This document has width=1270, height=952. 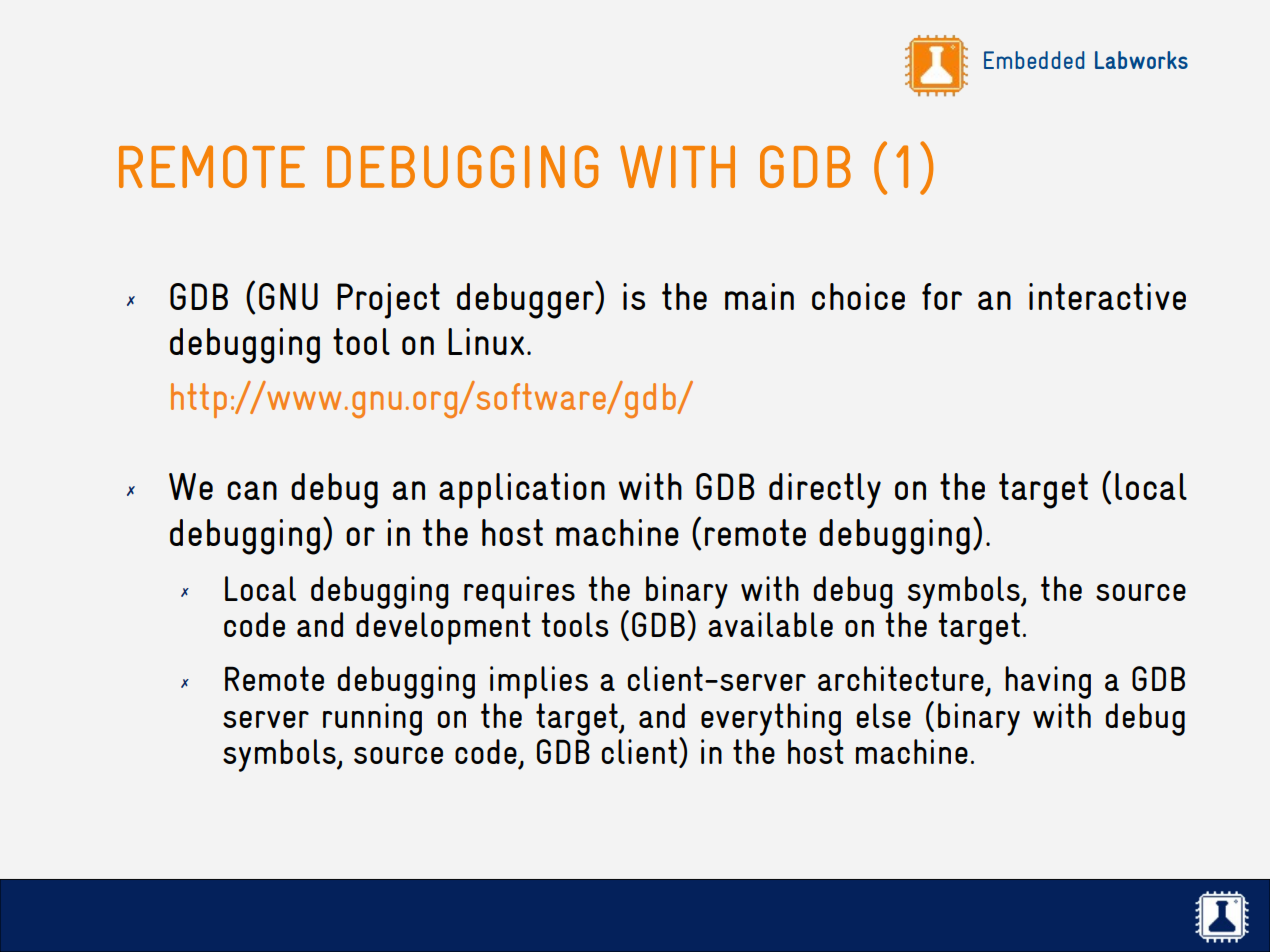 What do you see at coordinates (372, 719) in the document?
I see `running` at bounding box center [372, 719].
